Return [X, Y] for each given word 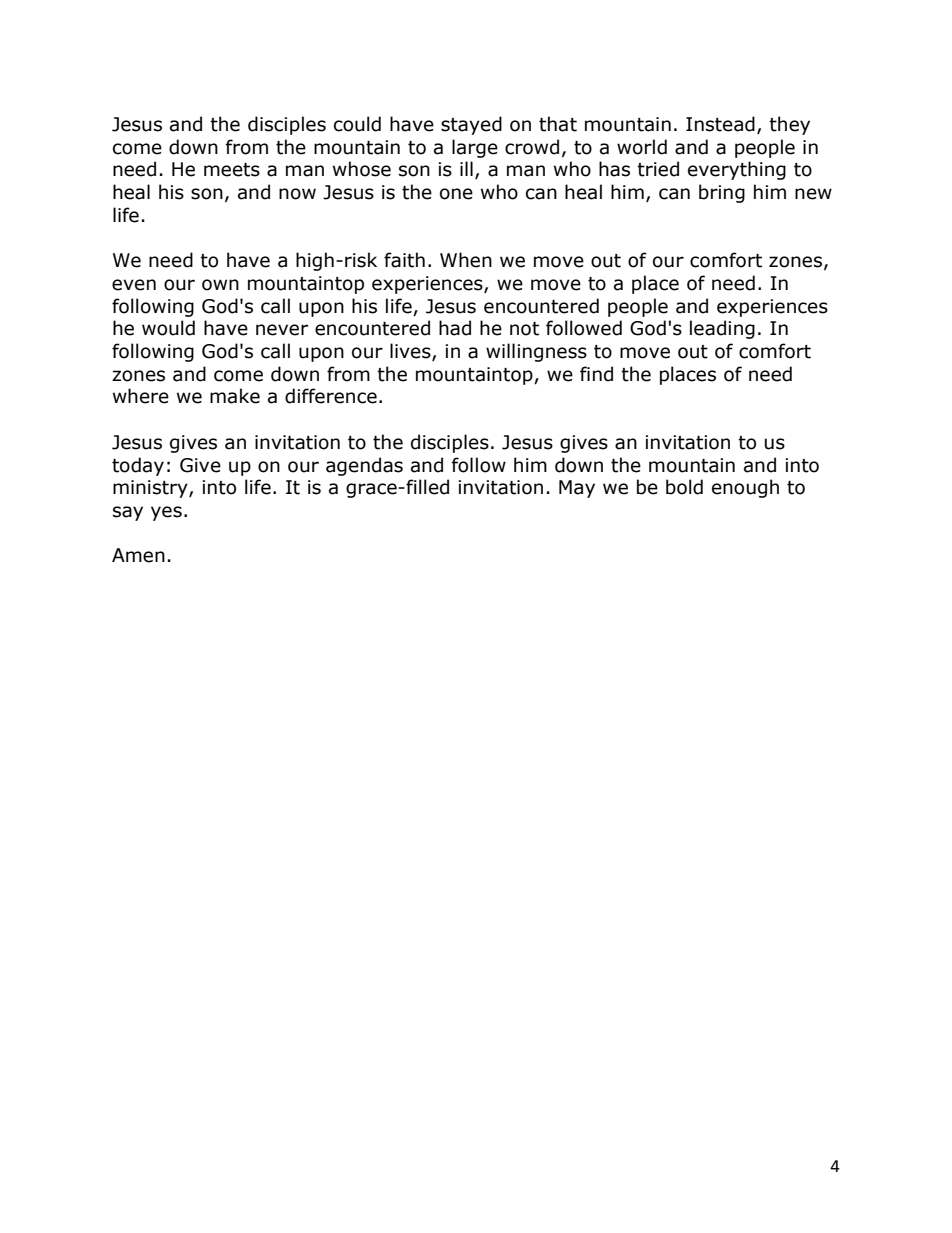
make [235, 396]
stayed [471, 125]
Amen [138, 555]
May [577, 489]
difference [331, 396]
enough [745, 488]
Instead [720, 124]
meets [232, 170]
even [134, 285]
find [596, 374]
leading [722, 329]
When [466, 260]
